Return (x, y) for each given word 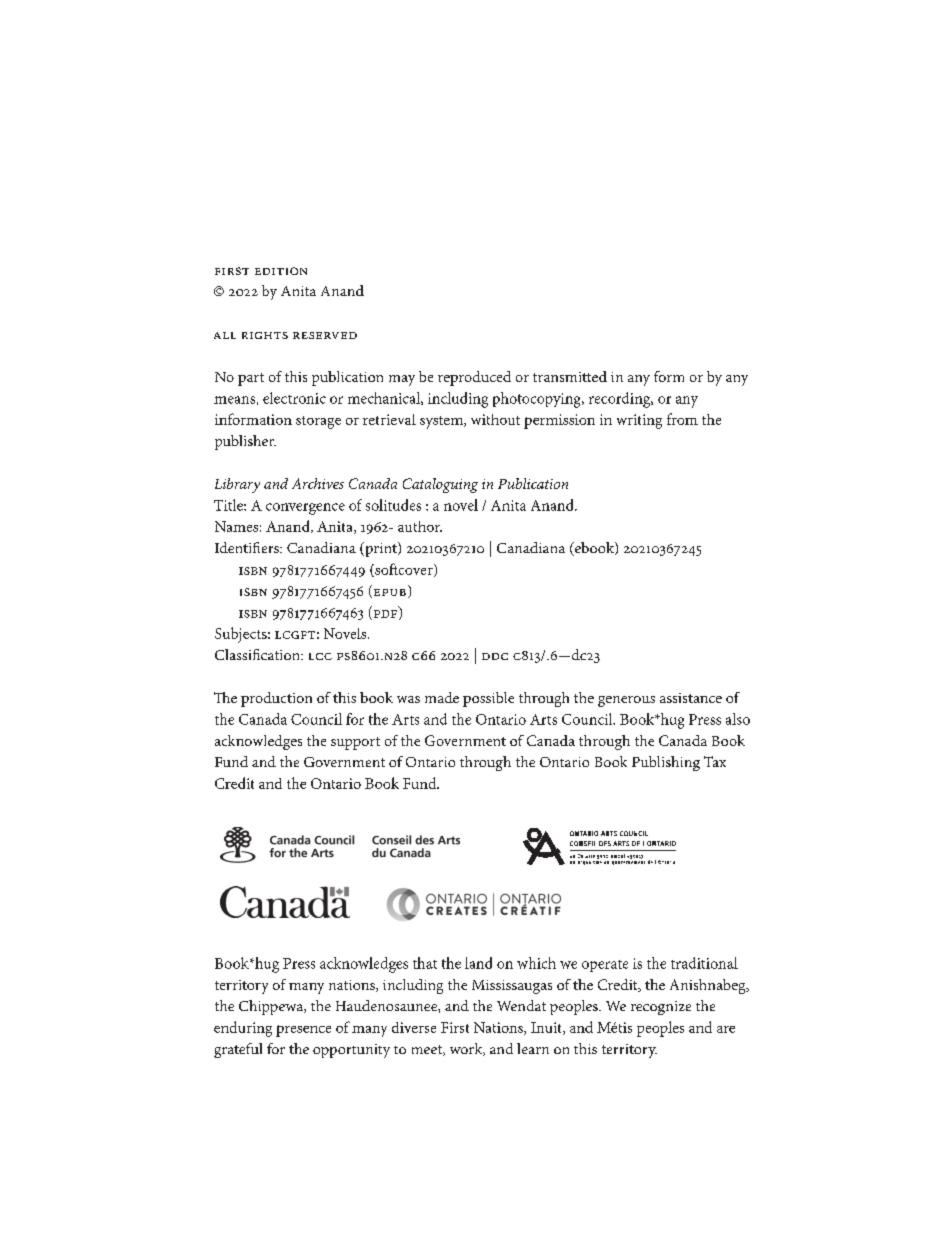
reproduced (474, 378)
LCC (320, 656)
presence (303, 1031)
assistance (691, 698)
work (467, 1049)
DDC (495, 656)
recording (621, 400)
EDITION (281, 271)
